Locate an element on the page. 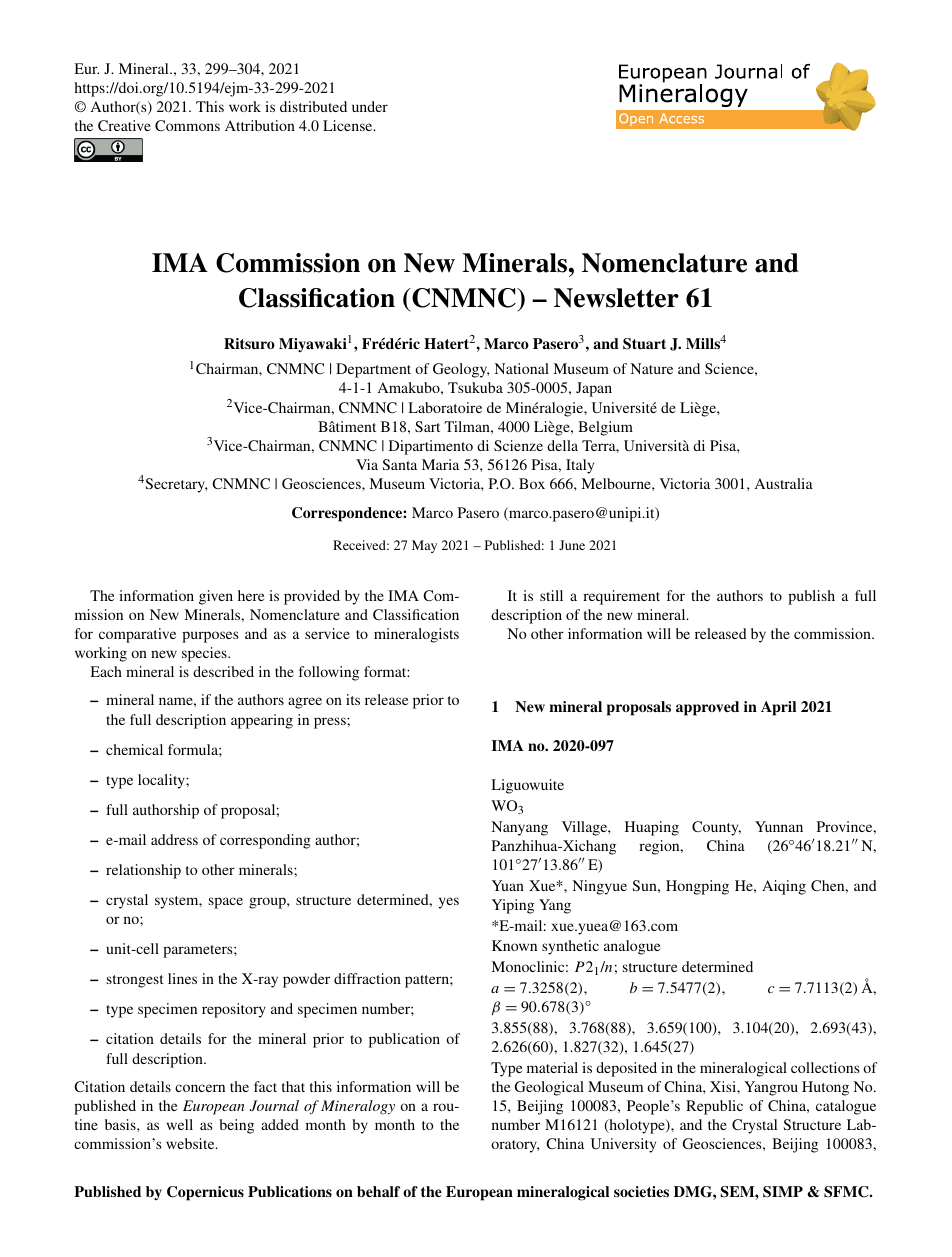 The image size is (952, 1257). species is located at coordinates (205, 654).
